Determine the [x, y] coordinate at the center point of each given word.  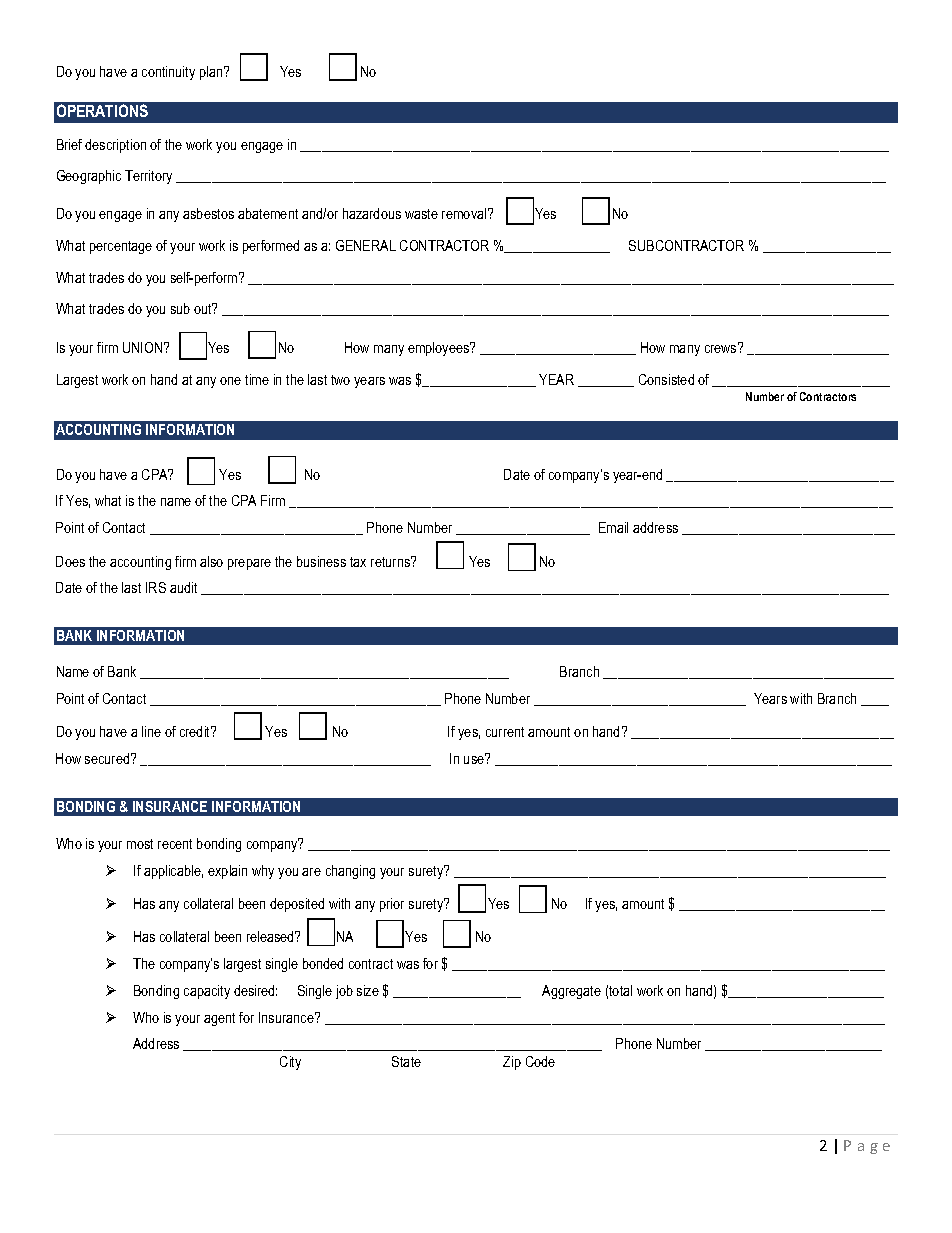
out [204, 308]
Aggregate [571, 992]
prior [392, 905]
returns [392, 561]
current [505, 732]
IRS [156, 587]
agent [219, 1019]
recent [175, 844]
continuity [168, 73]
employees [440, 349]
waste [421, 214]
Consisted [666, 379]
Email [613, 527]
